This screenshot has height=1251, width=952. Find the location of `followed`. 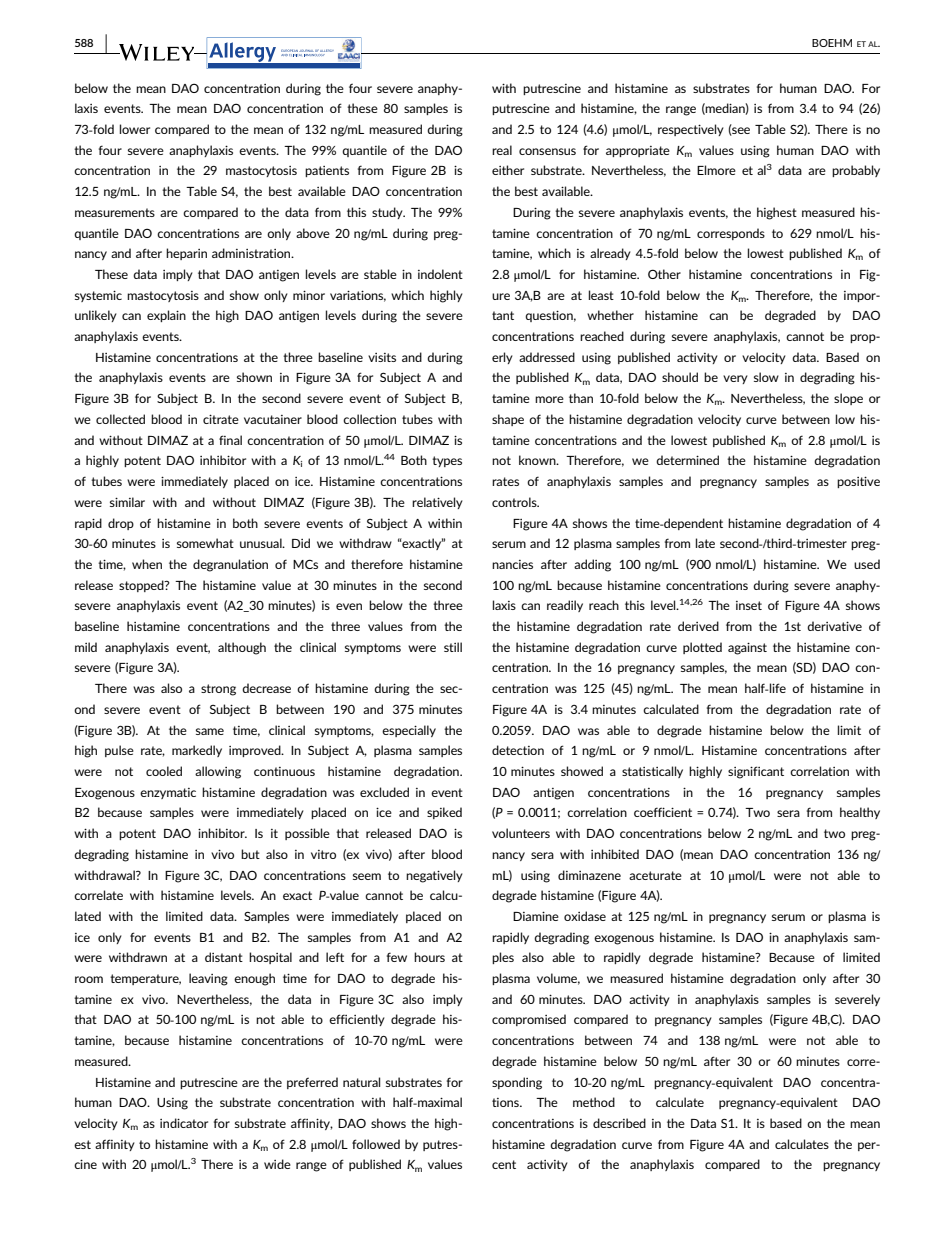

followed is located at coordinates (376, 1144).
